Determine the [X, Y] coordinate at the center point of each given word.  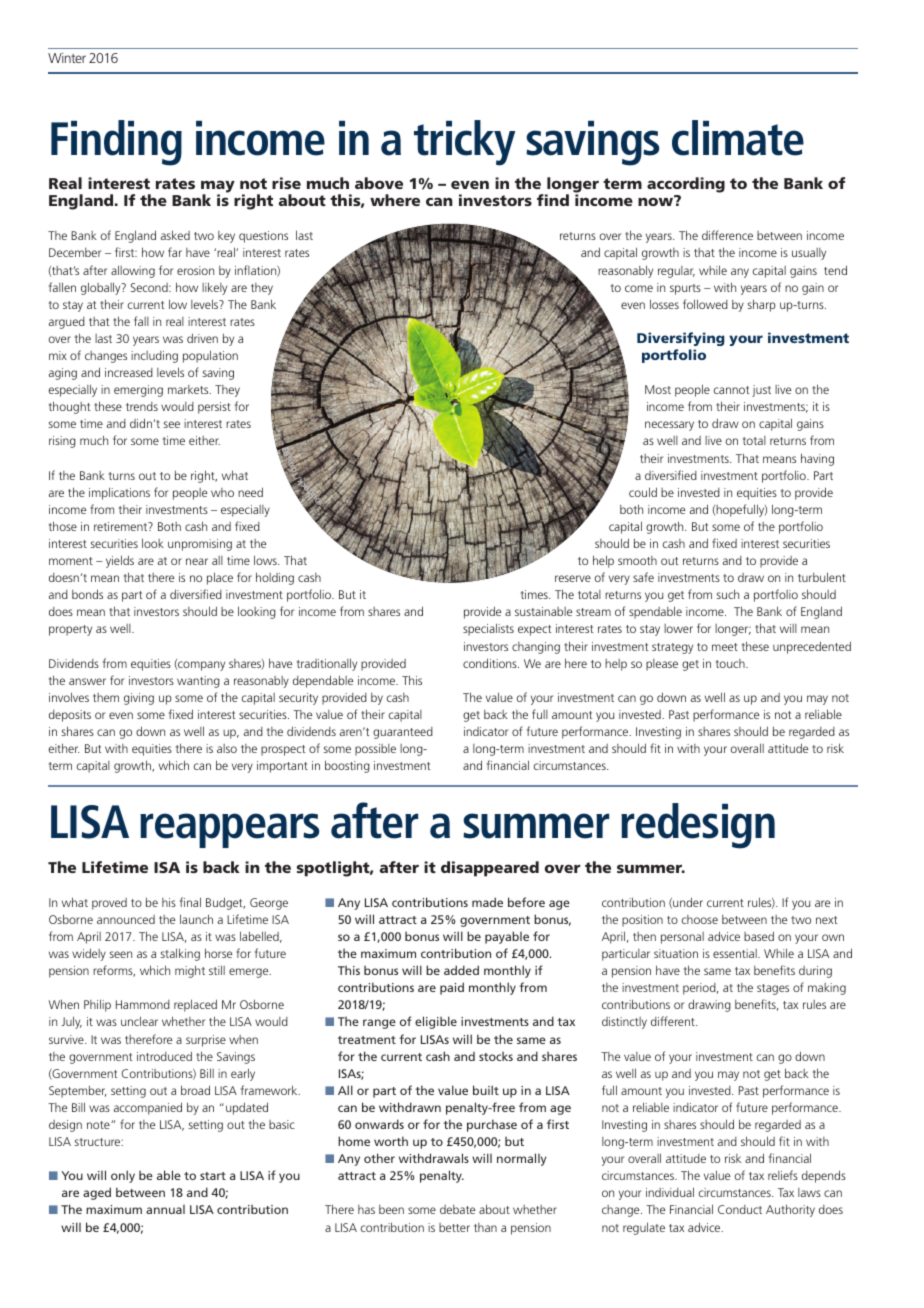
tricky [464, 143]
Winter [67, 58]
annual [165, 1209]
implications [119, 493]
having [817, 459]
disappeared [490, 869]
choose [700, 919]
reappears [230, 830]
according [686, 185]
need [250, 492]
